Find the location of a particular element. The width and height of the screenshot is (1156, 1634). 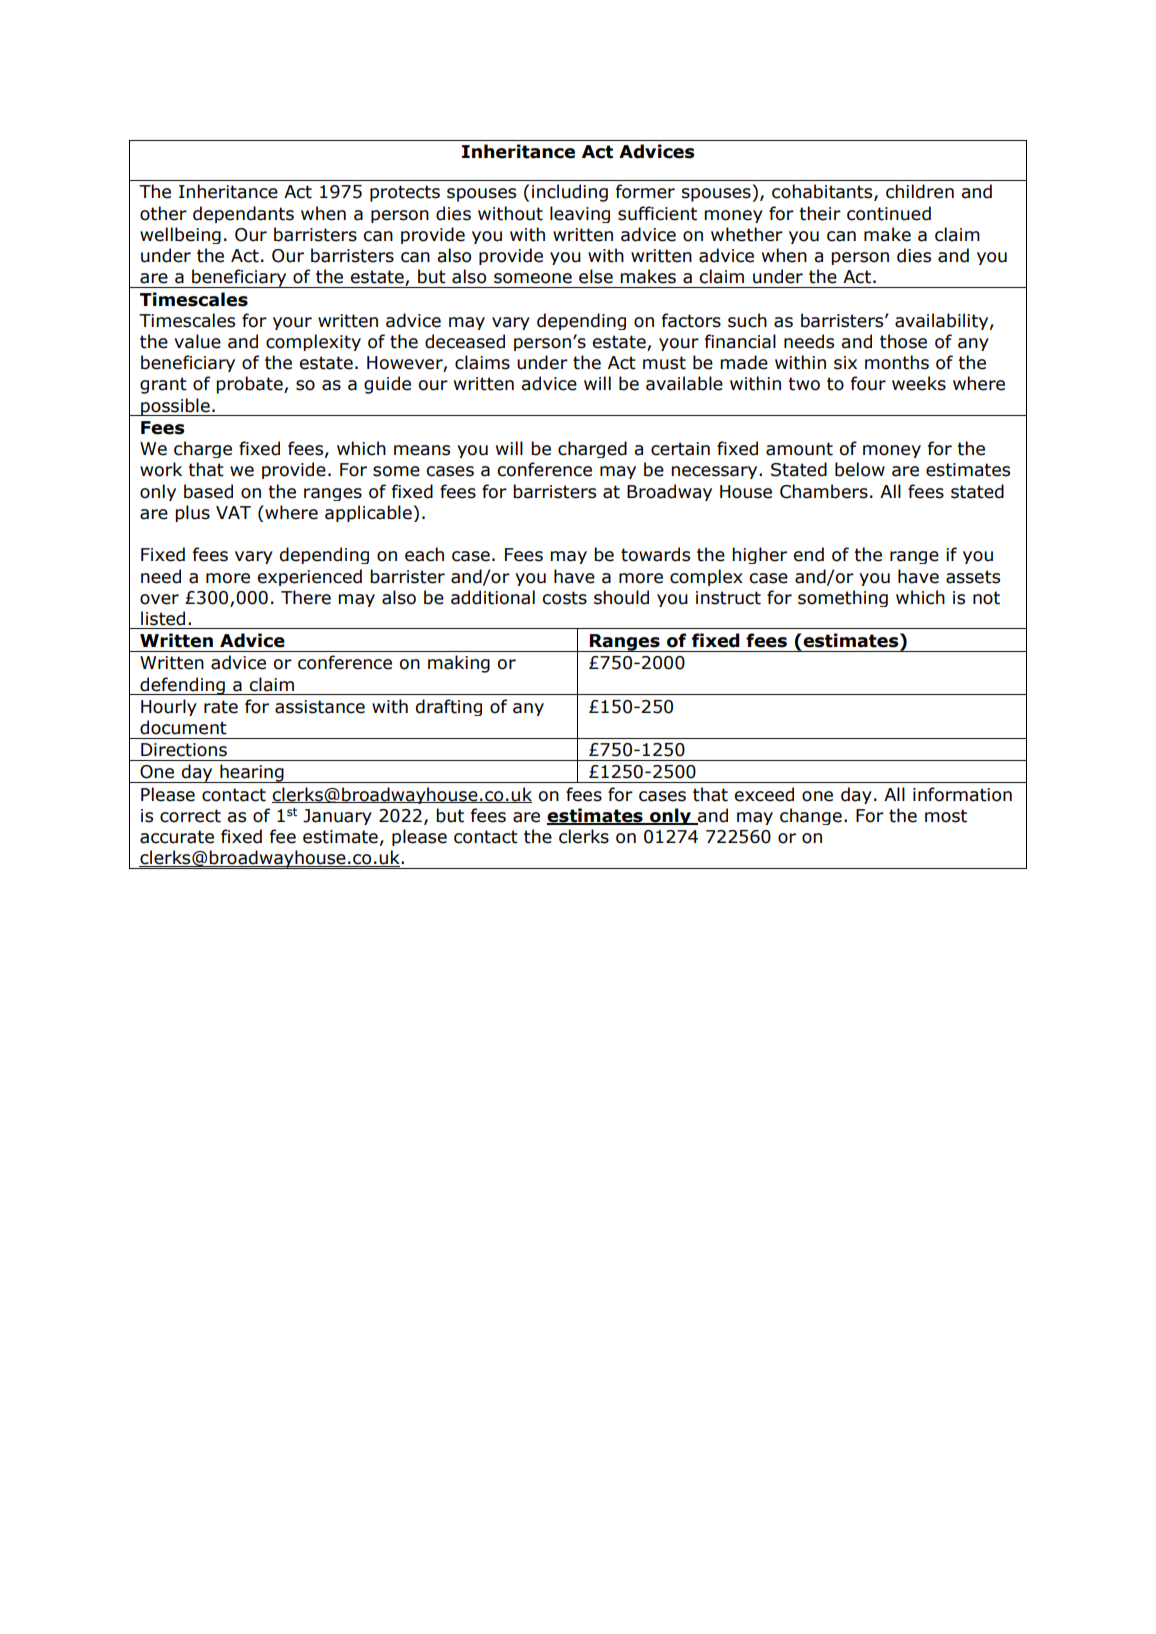

leaving is located at coordinates (580, 214).
